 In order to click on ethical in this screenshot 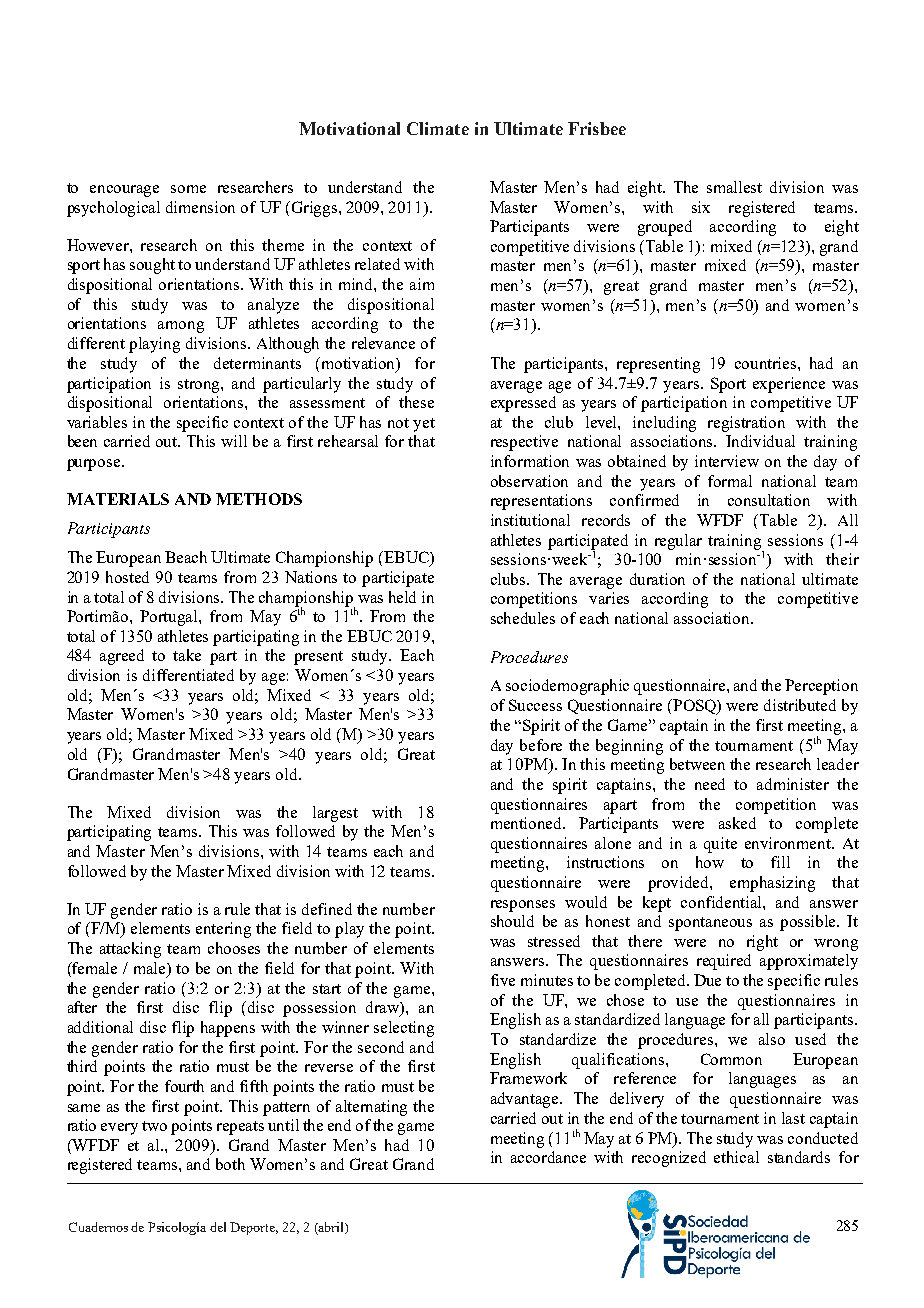, I will do `click(736, 1157)`.
